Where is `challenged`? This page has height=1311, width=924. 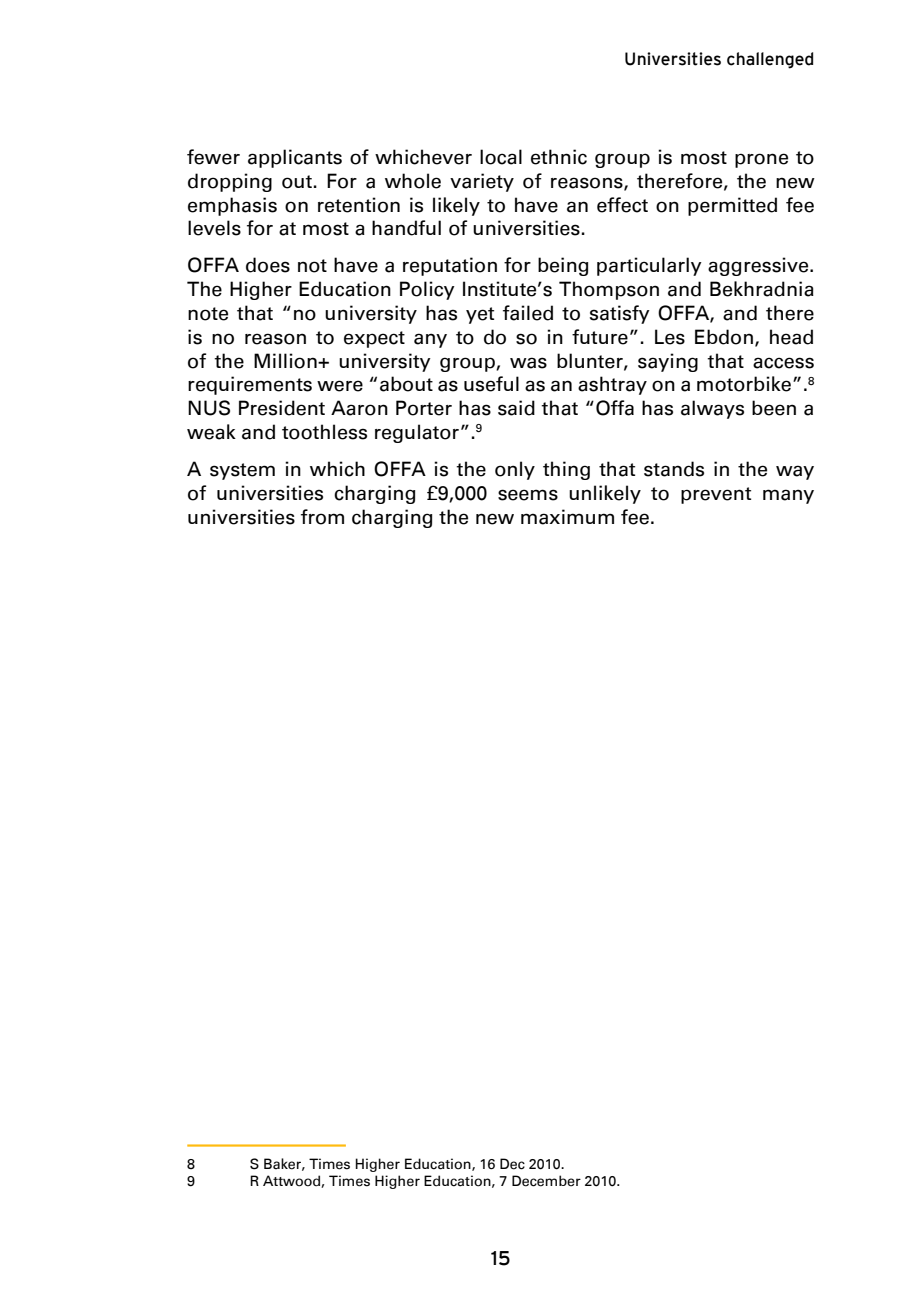 challenged is located at coordinates (770, 60).
